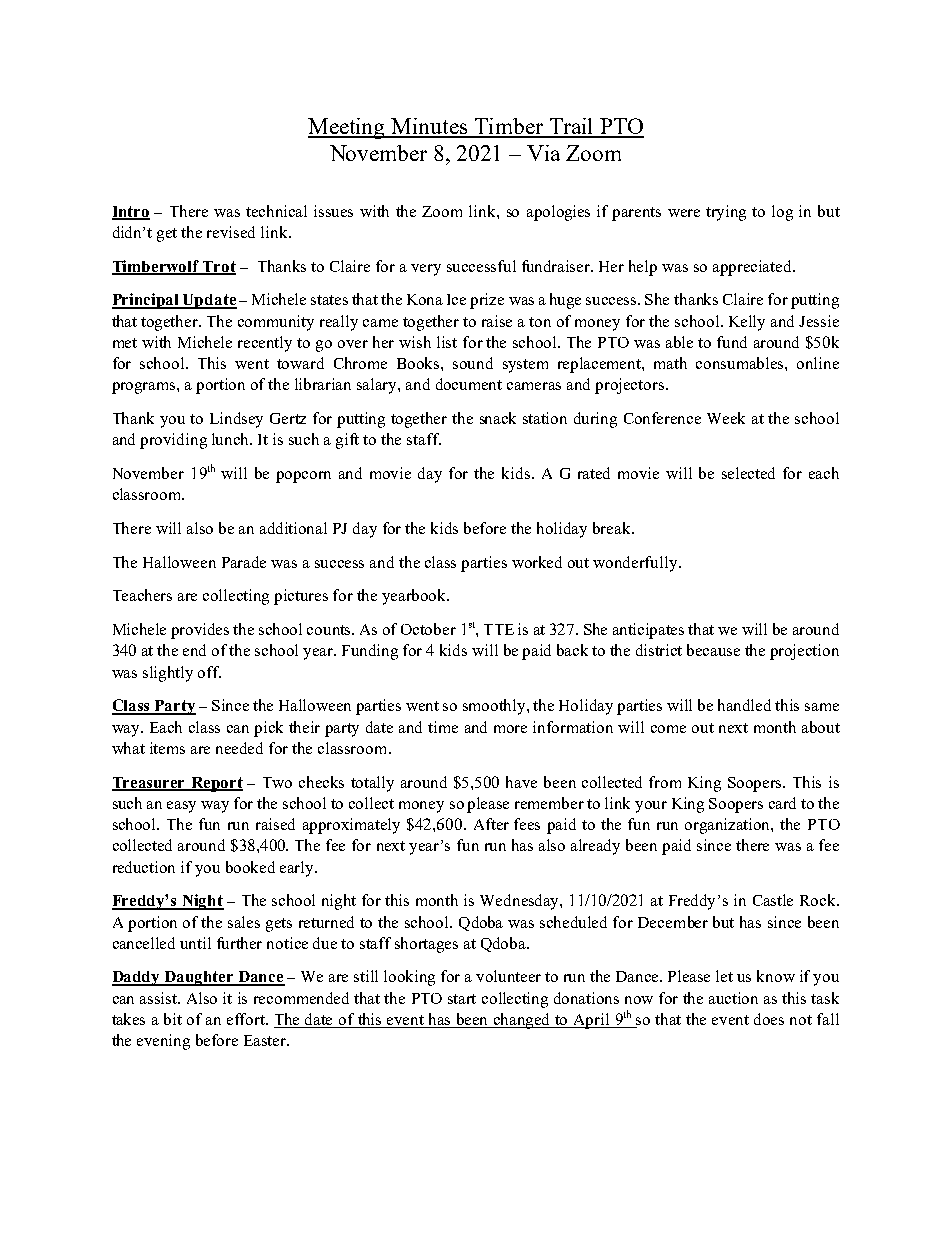  Describe the element at coordinates (430, 127) in the screenshot. I see `Minutes` at that location.
